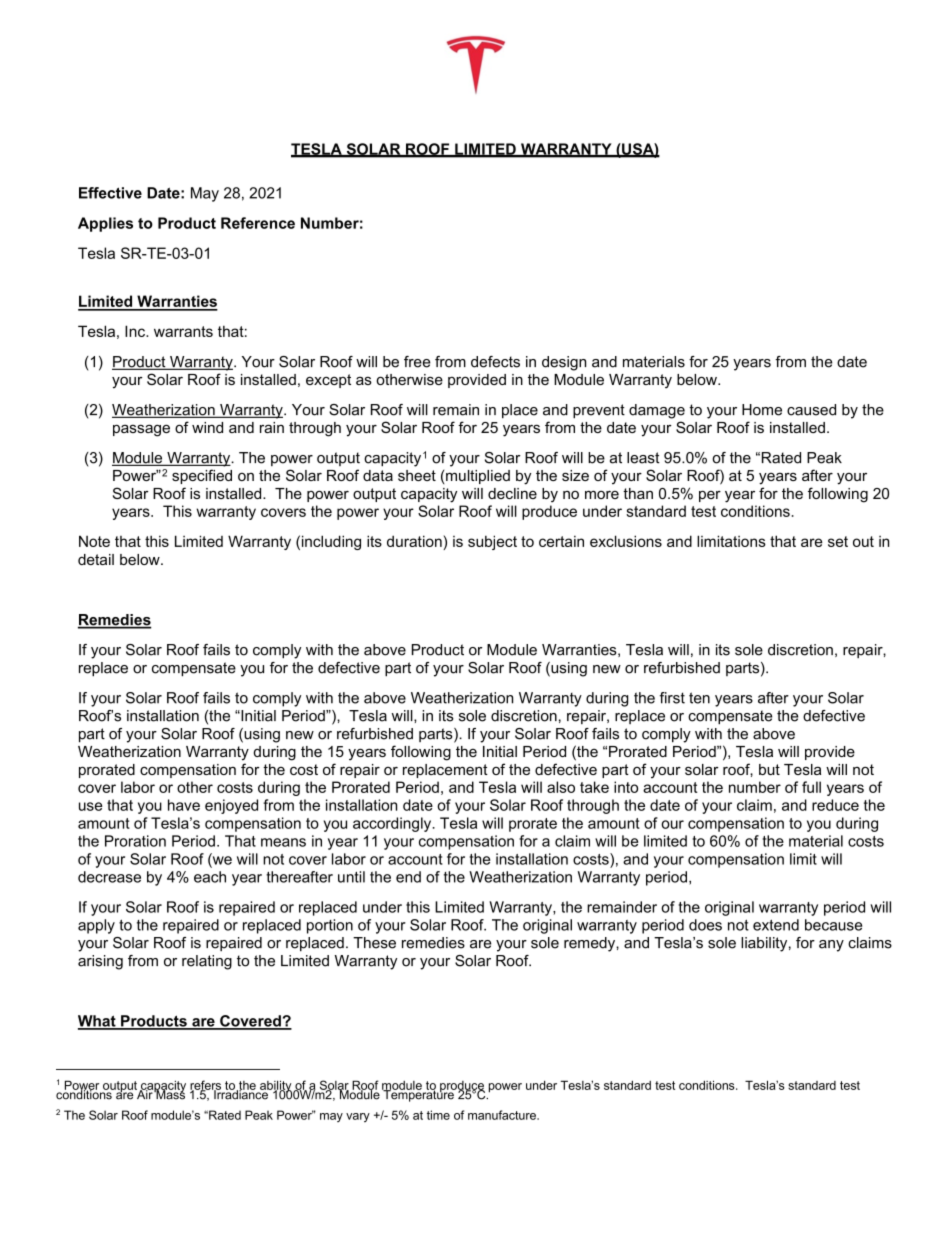 The image size is (952, 1233). What do you see at coordinates (258, 223) in the screenshot?
I see `Reference` at bounding box center [258, 223].
